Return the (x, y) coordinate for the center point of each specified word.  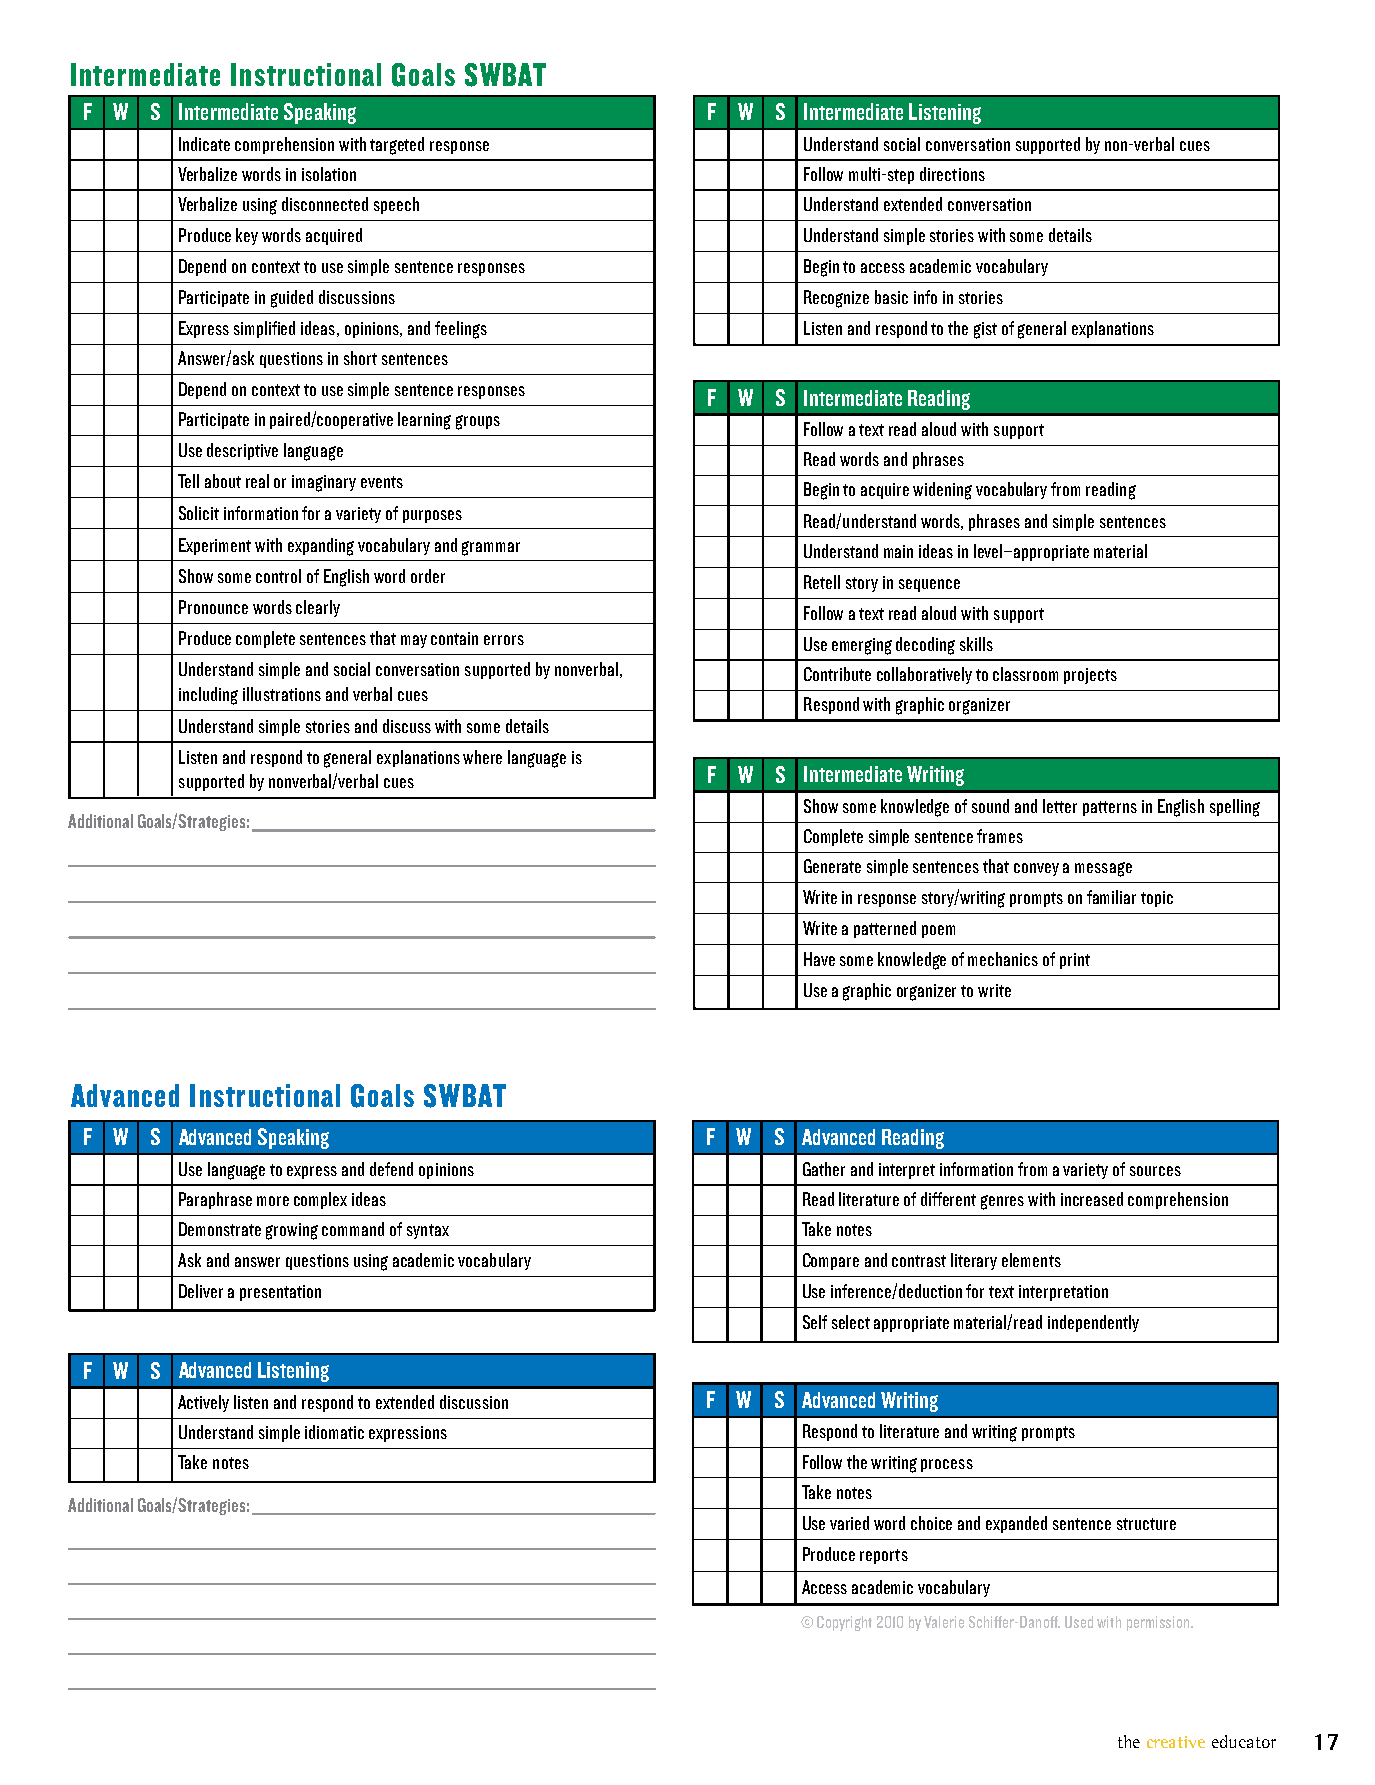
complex (320, 1200)
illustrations (282, 694)
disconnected (325, 204)
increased (1092, 1199)
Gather (824, 1169)
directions (952, 174)
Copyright (844, 1623)
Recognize (836, 299)
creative (1176, 1742)
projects (1090, 676)
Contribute (837, 674)
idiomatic (334, 1432)
